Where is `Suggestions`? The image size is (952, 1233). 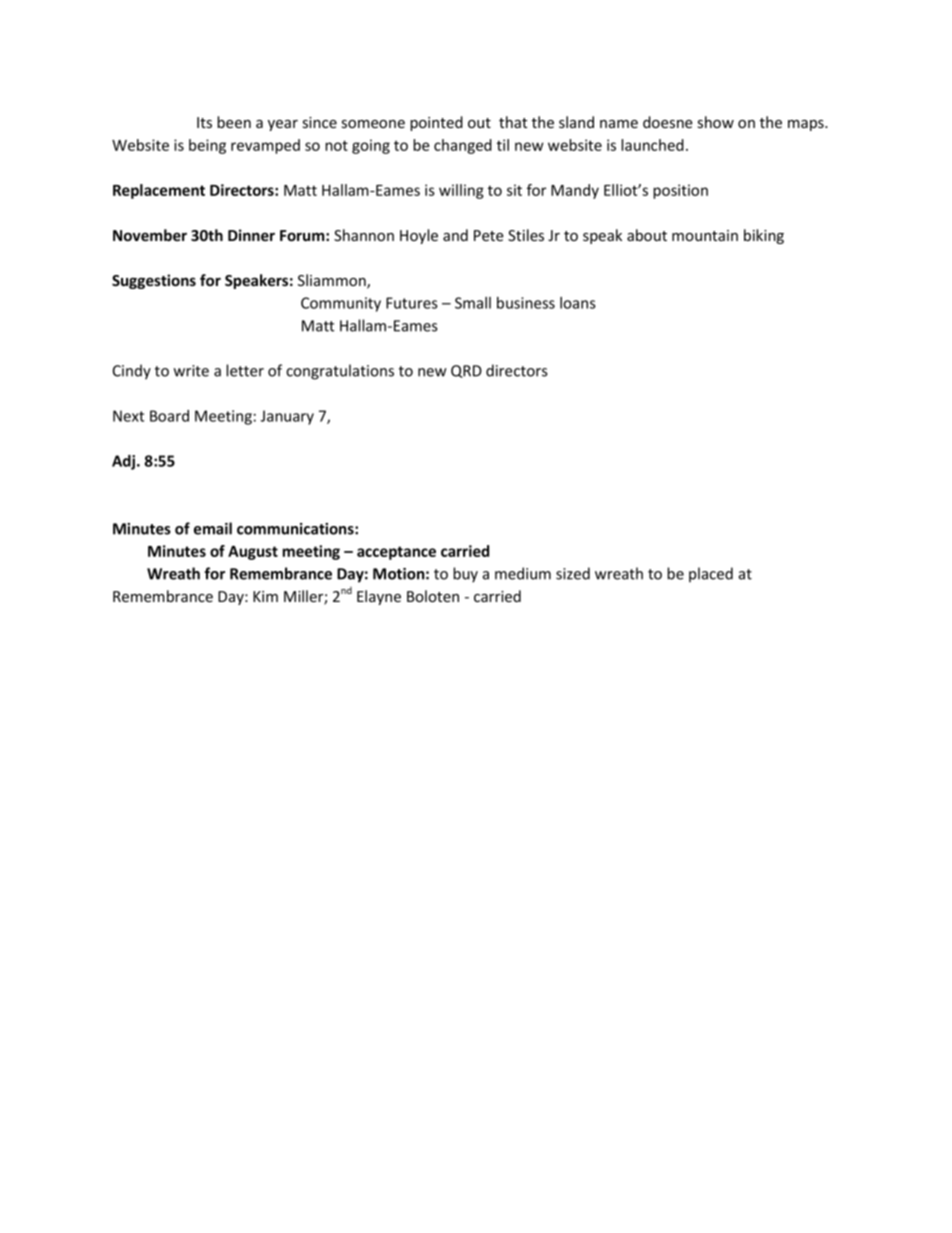
Suggestions is located at coordinates (154, 281).
